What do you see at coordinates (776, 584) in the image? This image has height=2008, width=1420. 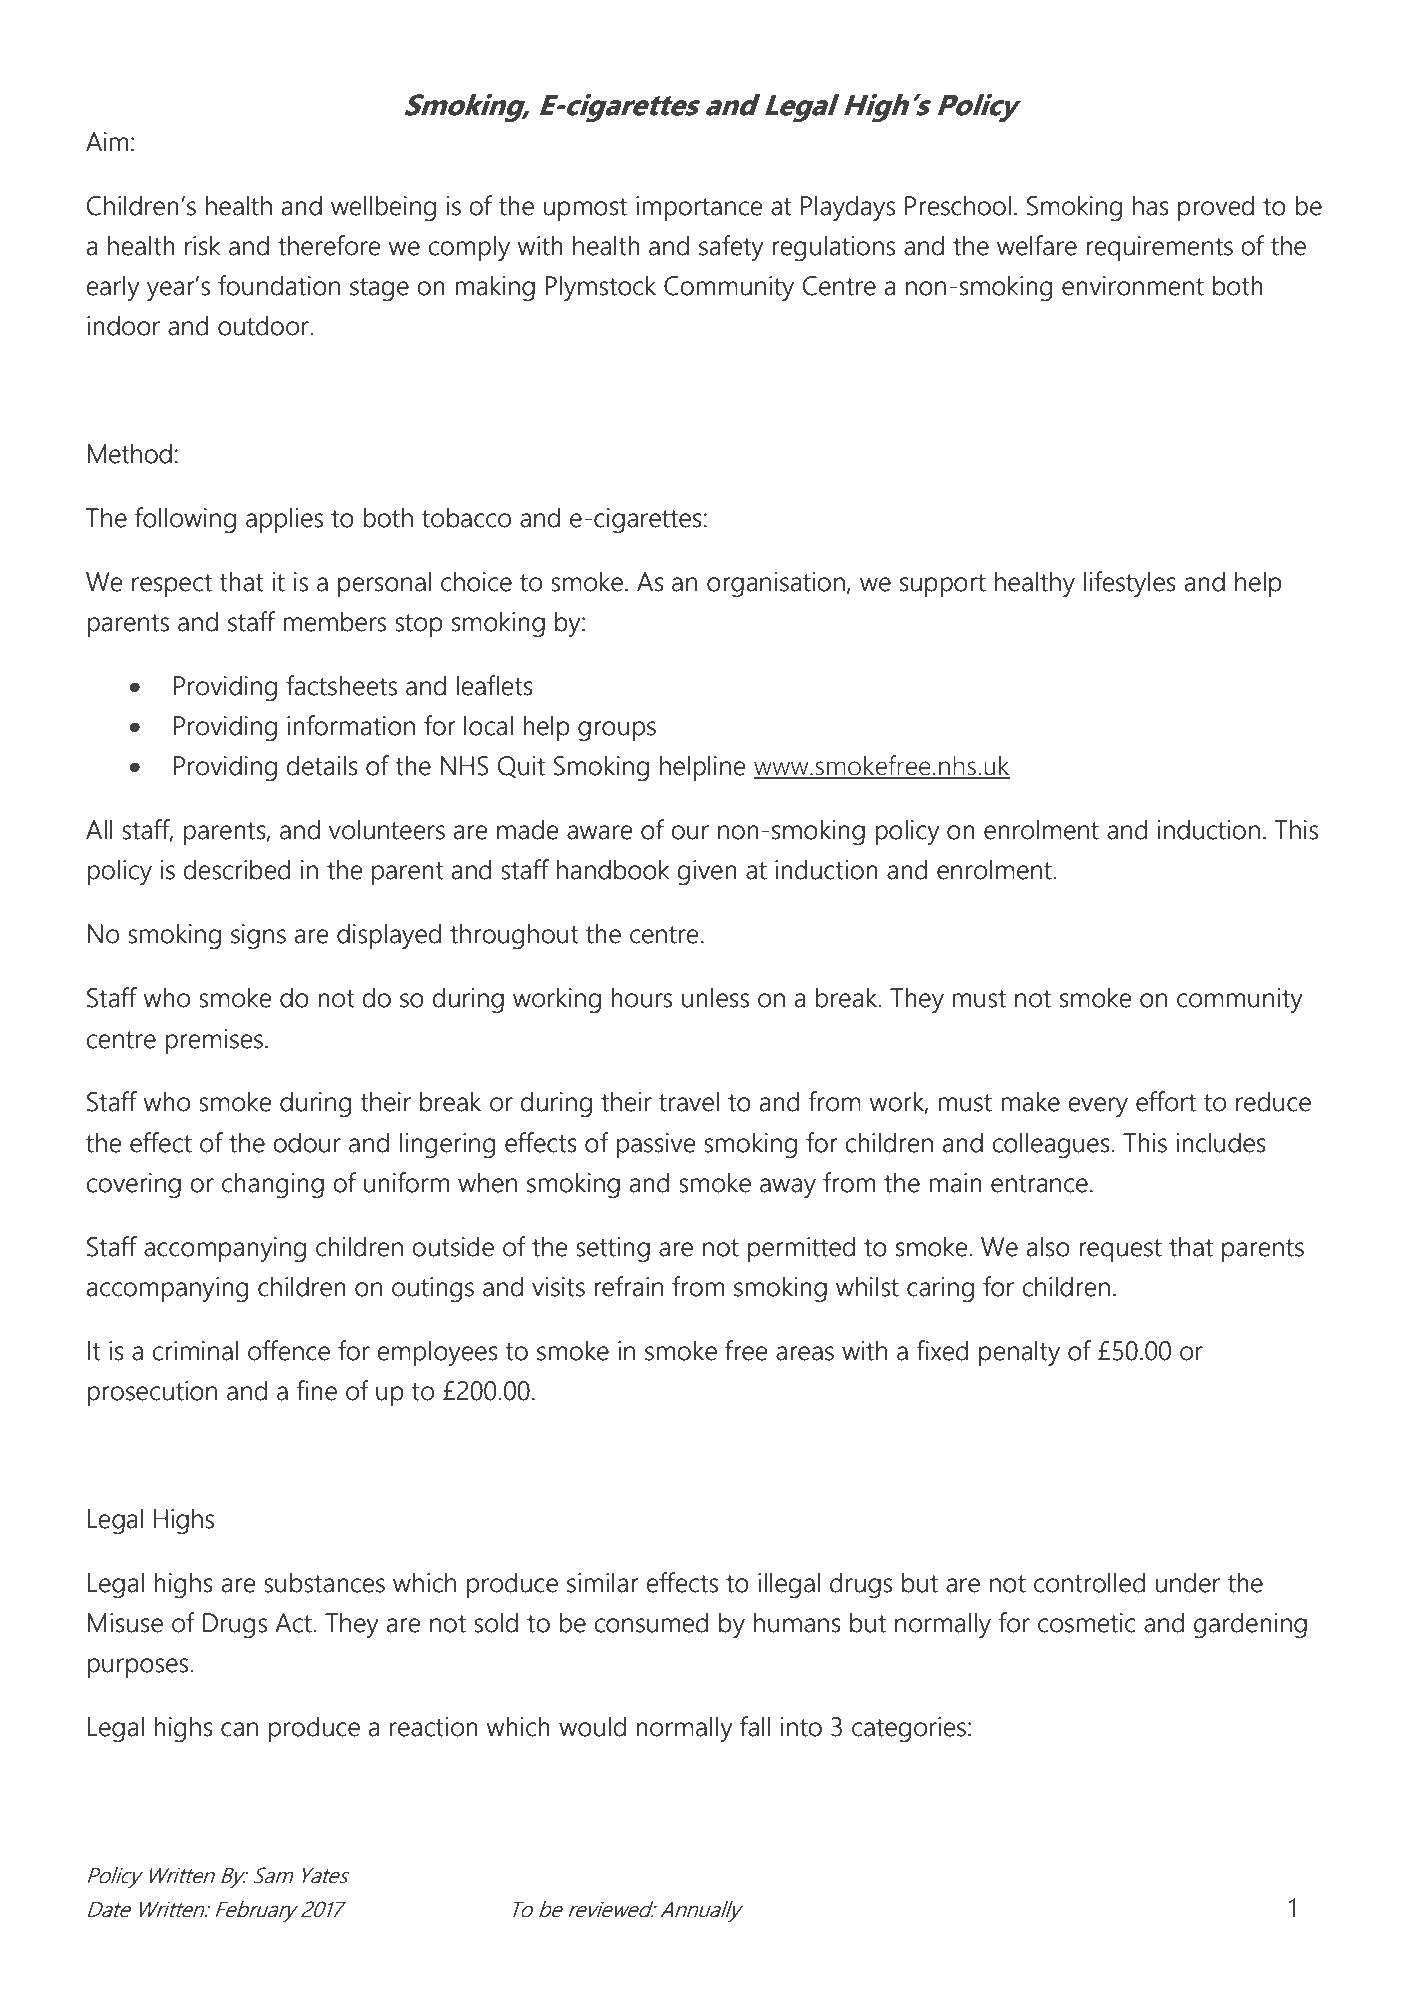 I see `organisation` at bounding box center [776, 584].
